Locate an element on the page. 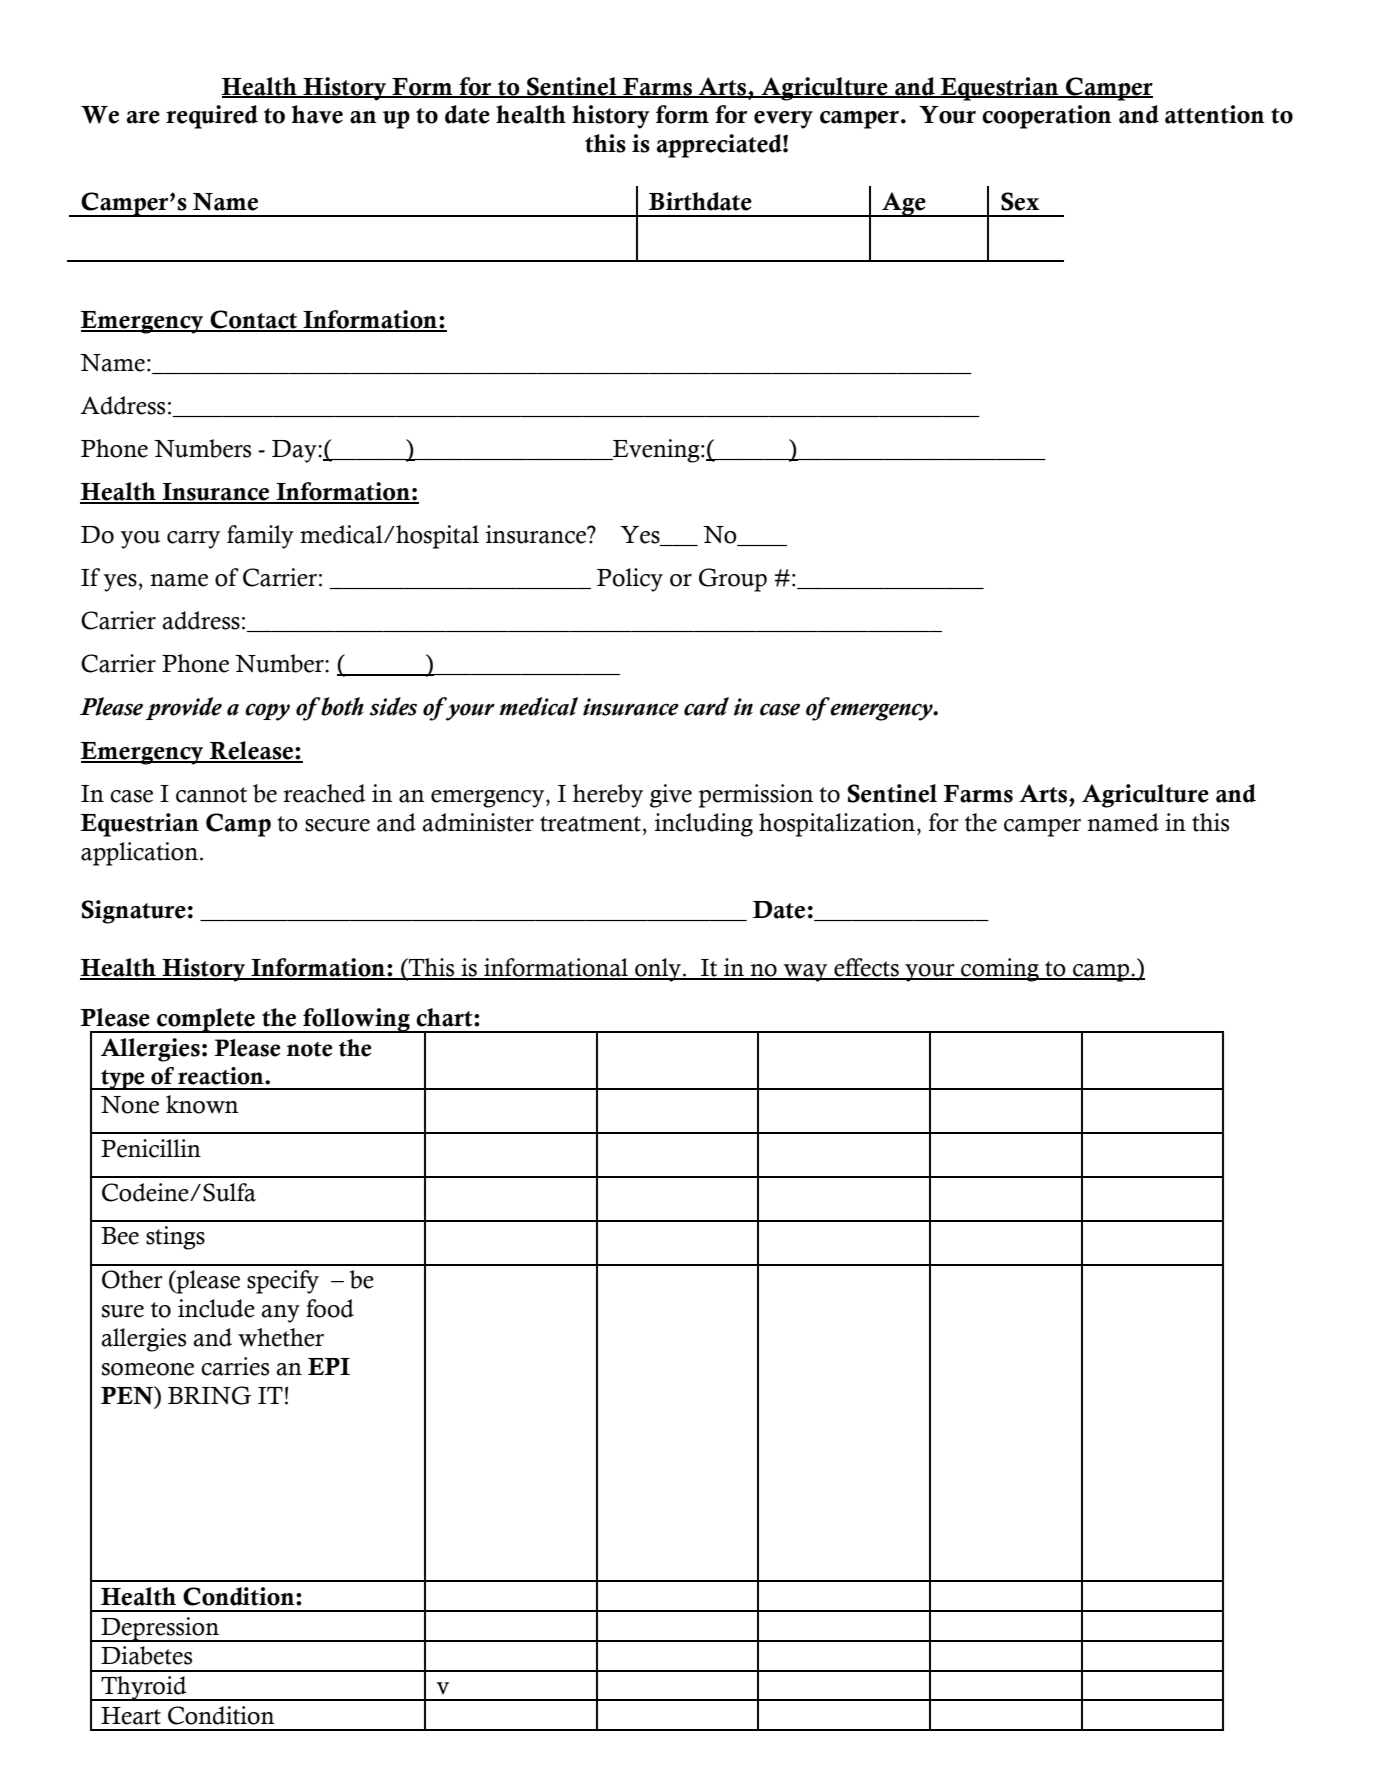  coming is located at coordinates (1000, 970).
